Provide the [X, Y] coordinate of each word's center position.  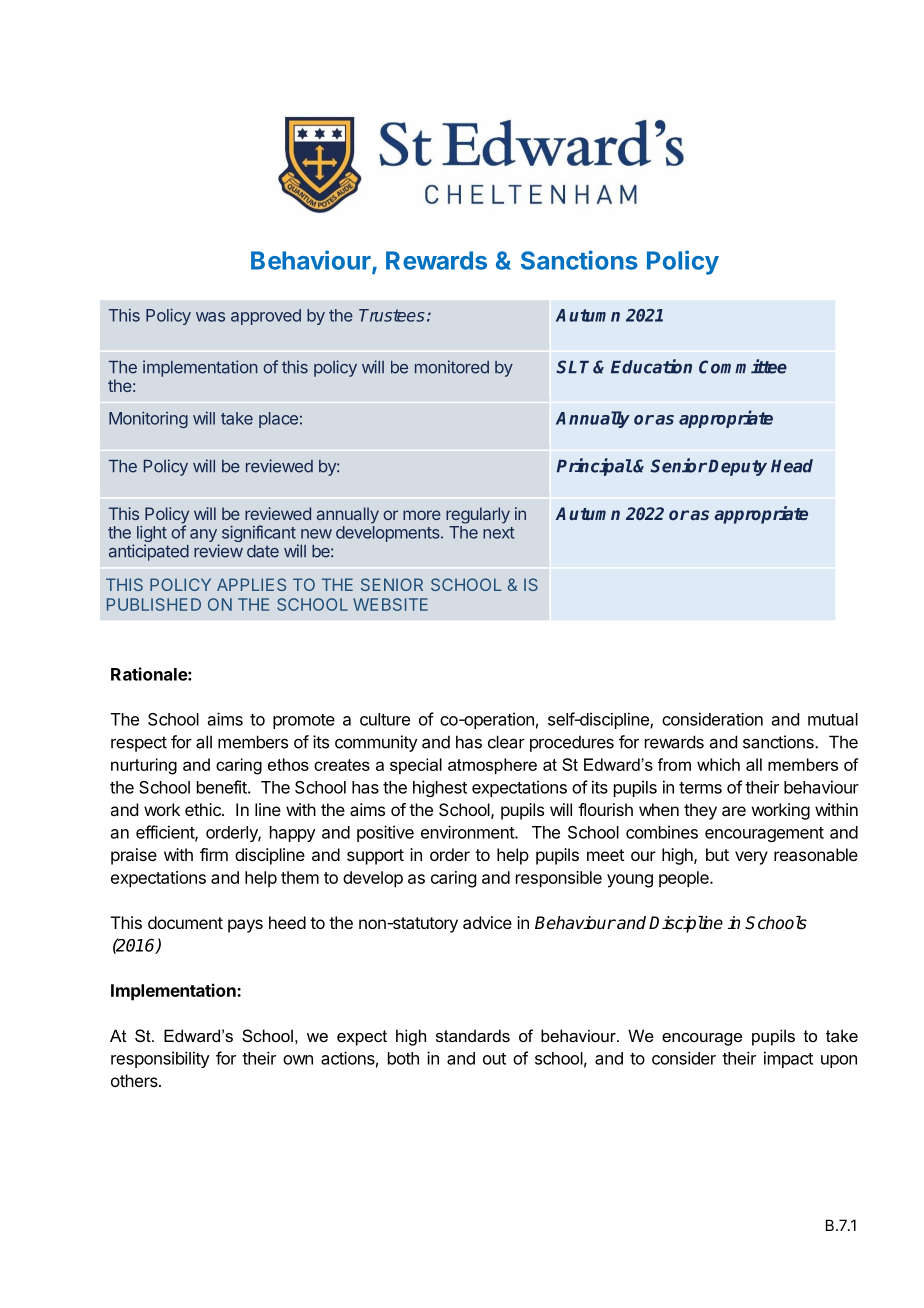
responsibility [160, 1059]
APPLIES [251, 584]
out [494, 1059]
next [498, 533]
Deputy [737, 468]
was [210, 317]
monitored [452, 367]
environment [468, 832]
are [734, 811]
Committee [743, 366]
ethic [204, 809]
